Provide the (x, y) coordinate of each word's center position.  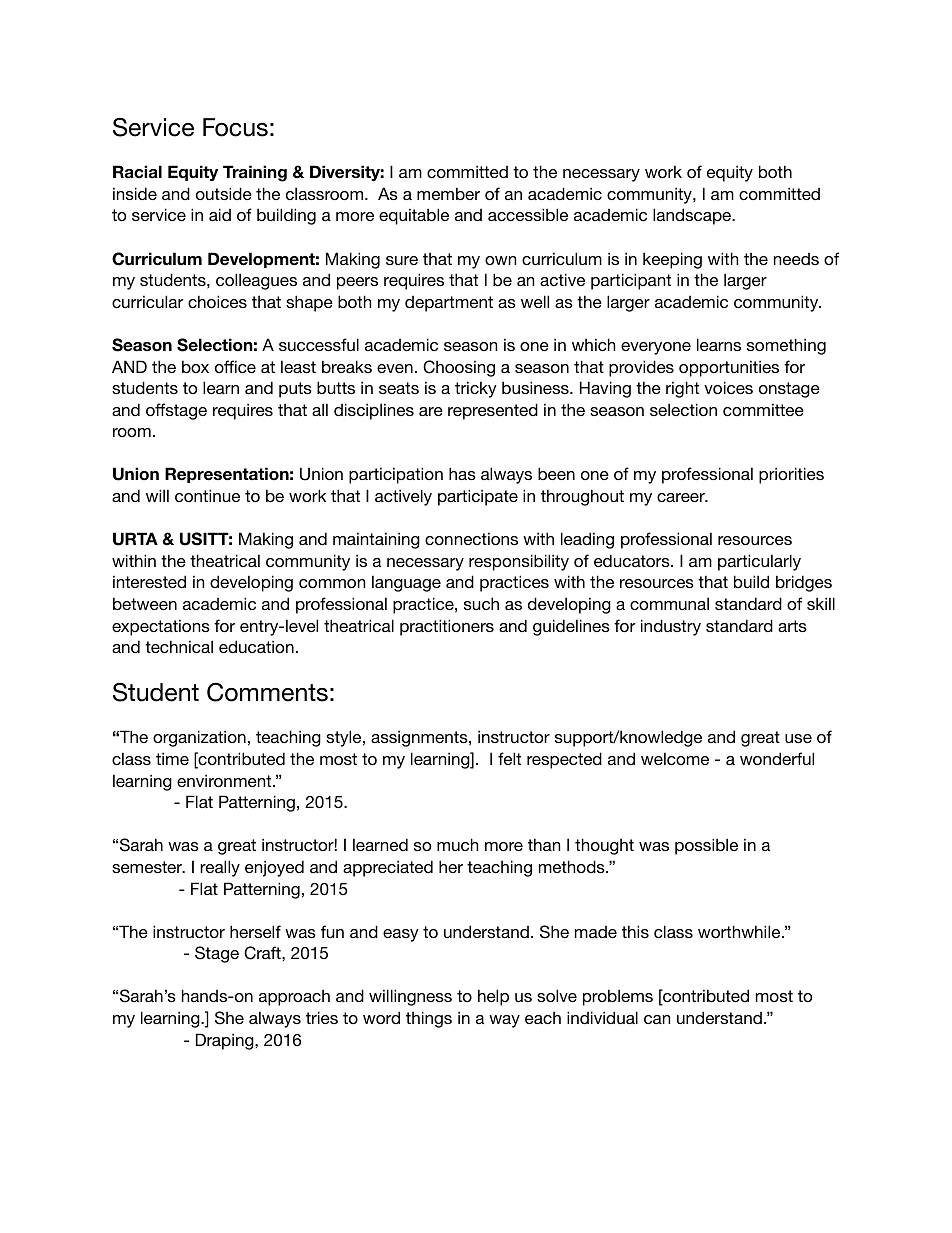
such (481, 603)
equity (730, 173)
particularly (759, 562)
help (493, 997)
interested (149, 581)
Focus (235, 127)
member (448, 193)
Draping (226, 1041)
